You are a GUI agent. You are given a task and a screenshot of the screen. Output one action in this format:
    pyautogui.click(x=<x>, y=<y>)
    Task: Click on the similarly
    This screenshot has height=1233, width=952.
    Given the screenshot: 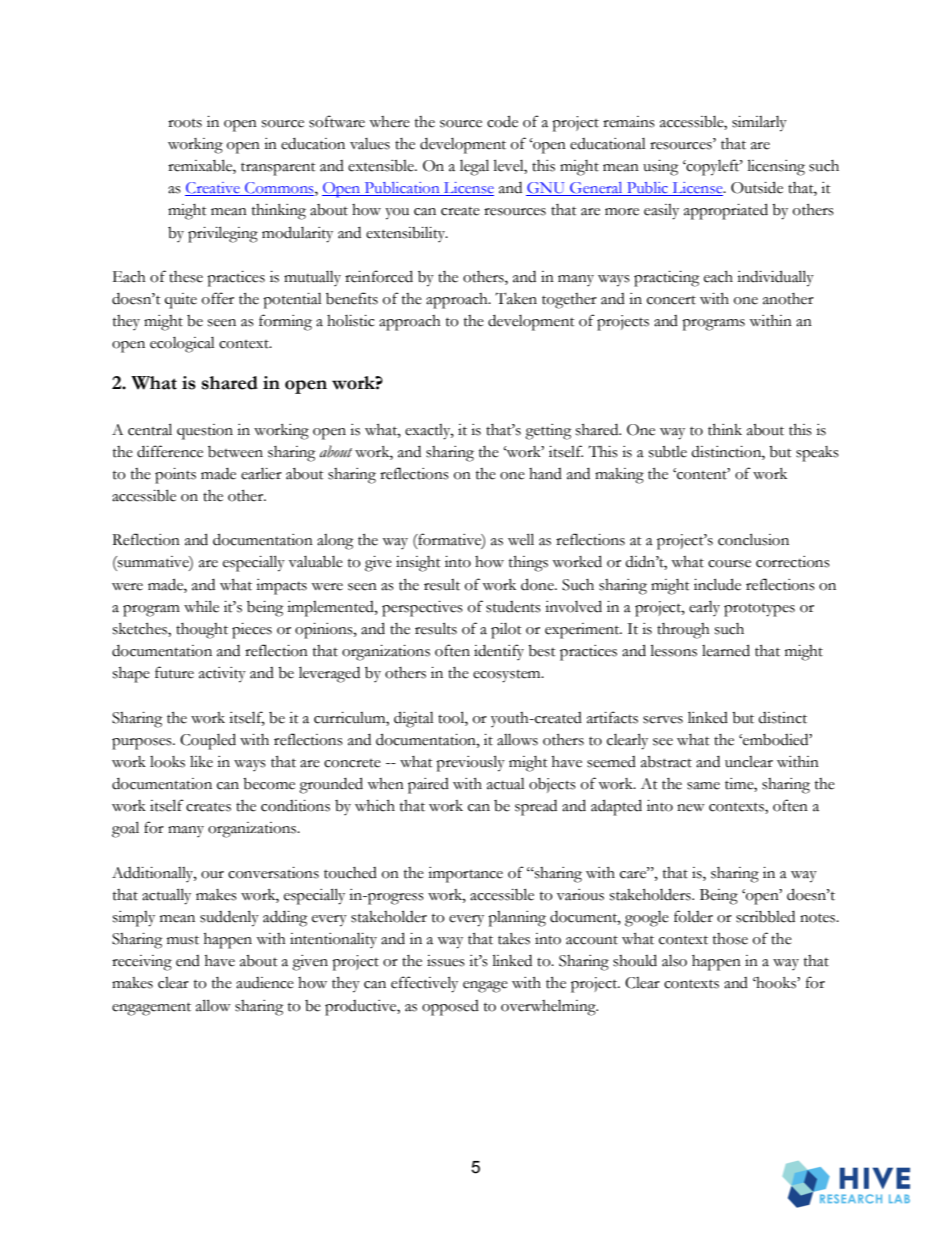 What is the action you would take?
    pyautogui.click(x=759, y=124)
